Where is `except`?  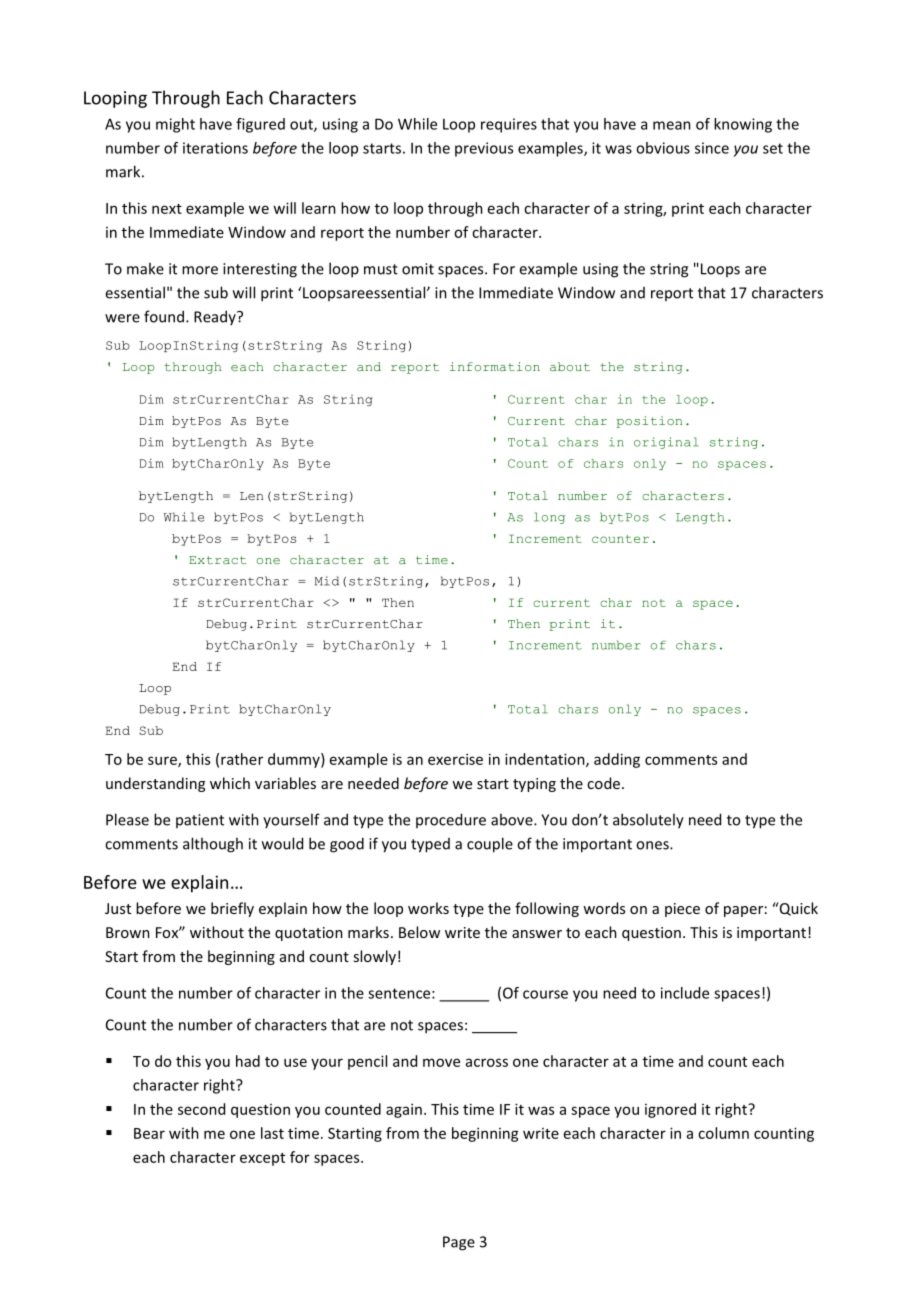 except is located at coordinates (262, 1159).
